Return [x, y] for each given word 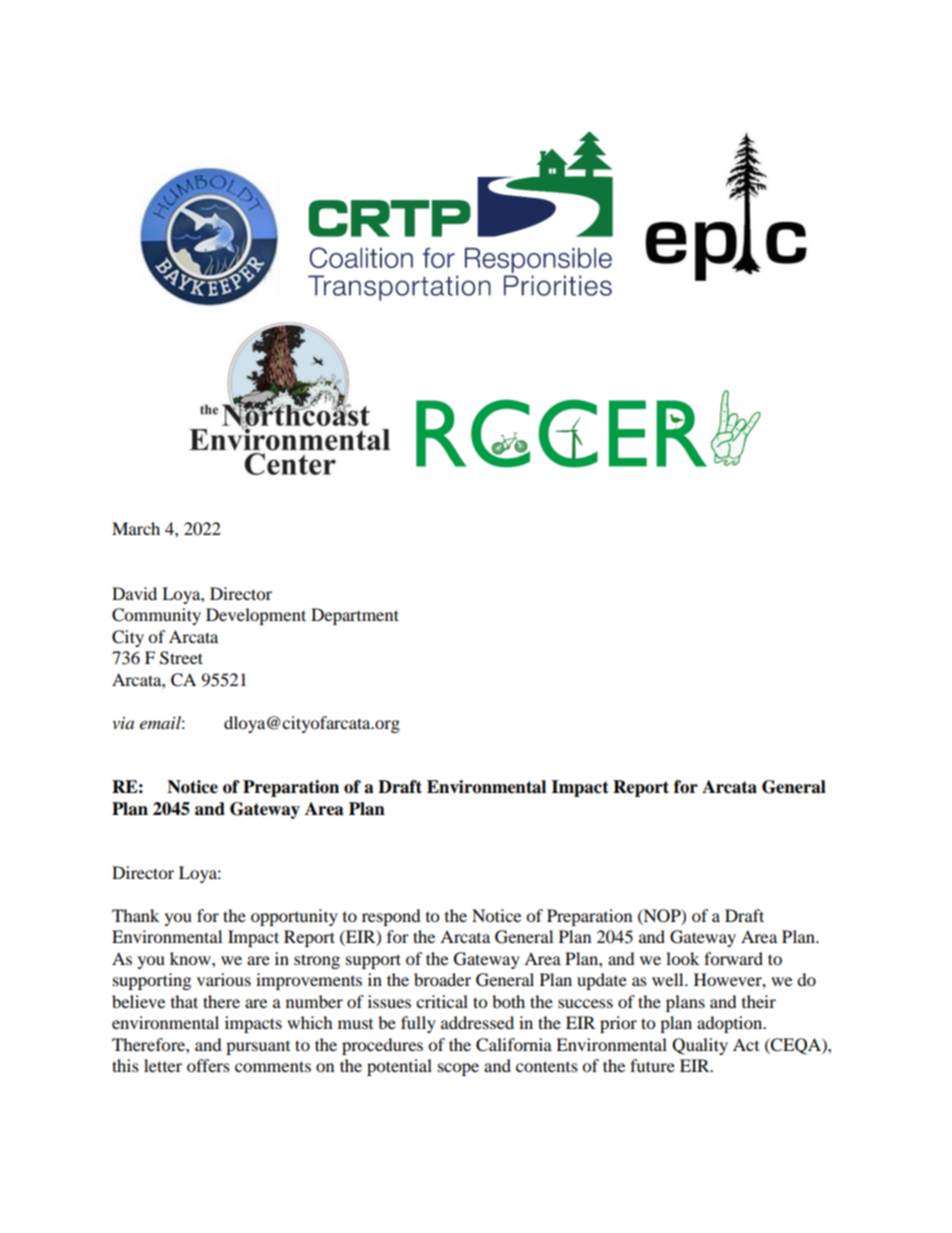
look [682, 958]
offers [208, 1065]
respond [391, 917]
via [123, 723]
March [136, 528]
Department [355, 616]
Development [256, 616]
